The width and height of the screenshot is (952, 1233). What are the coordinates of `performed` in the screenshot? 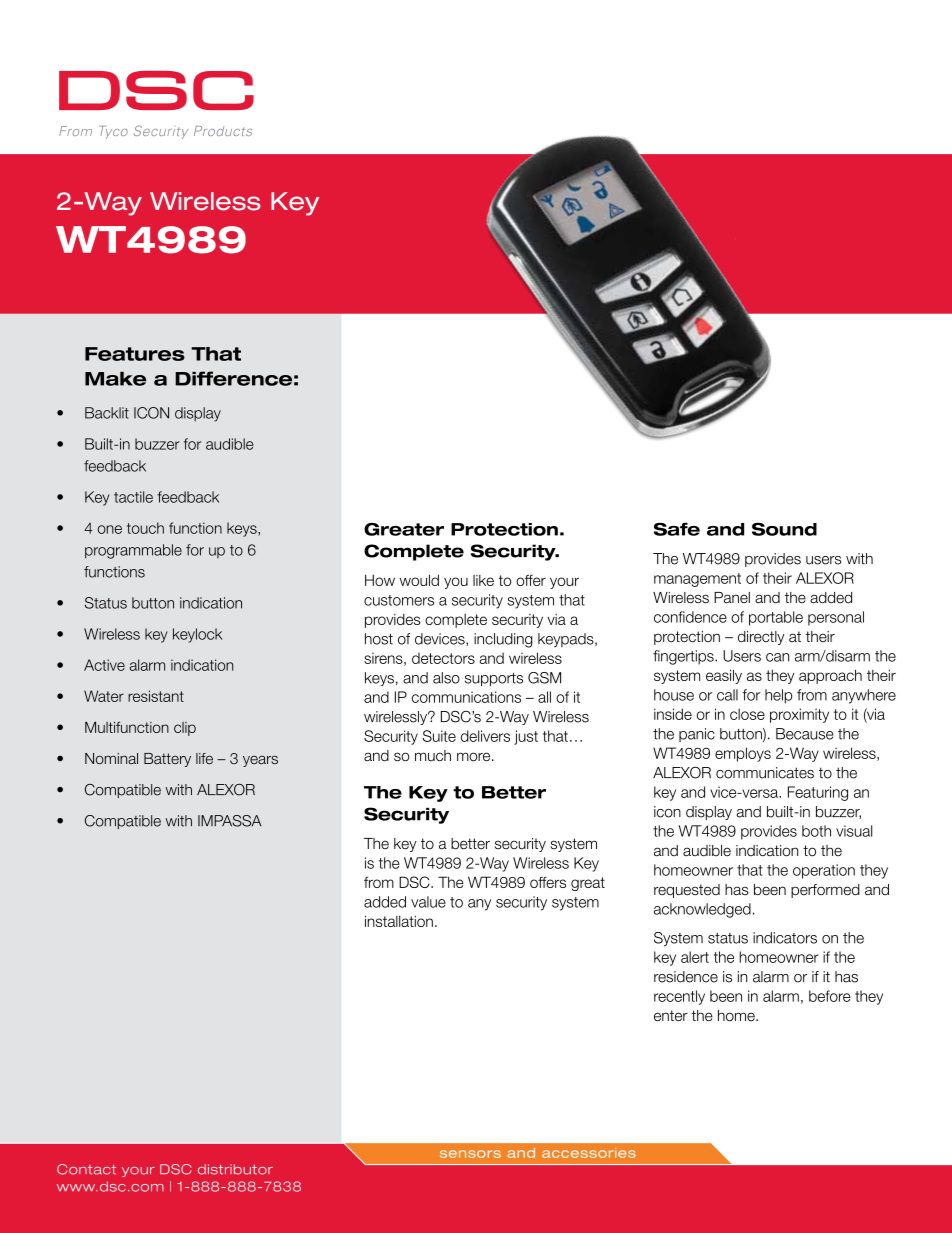 It's located at (825, 891).
